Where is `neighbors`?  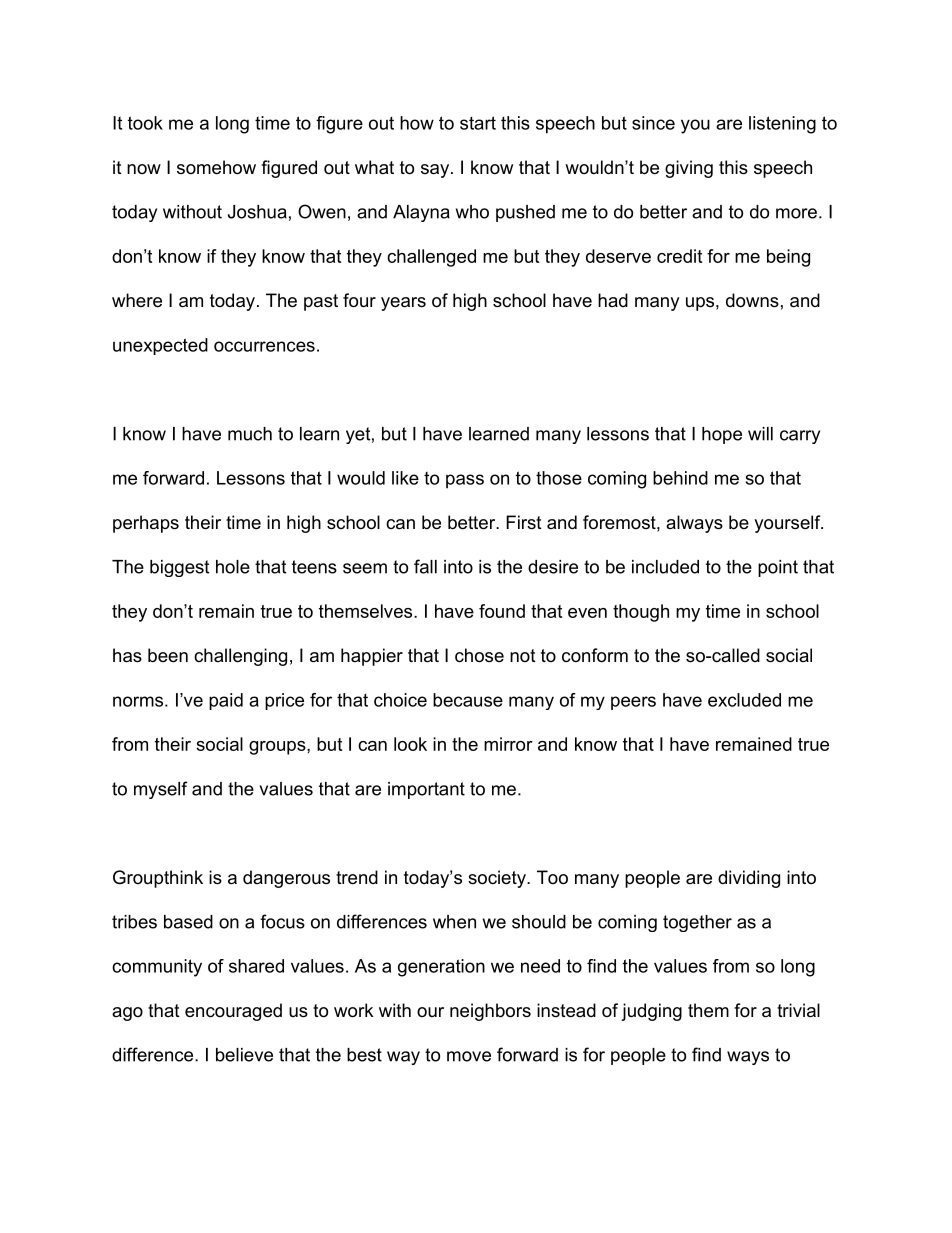
neighbors is located at coordinates (490, 1012).
